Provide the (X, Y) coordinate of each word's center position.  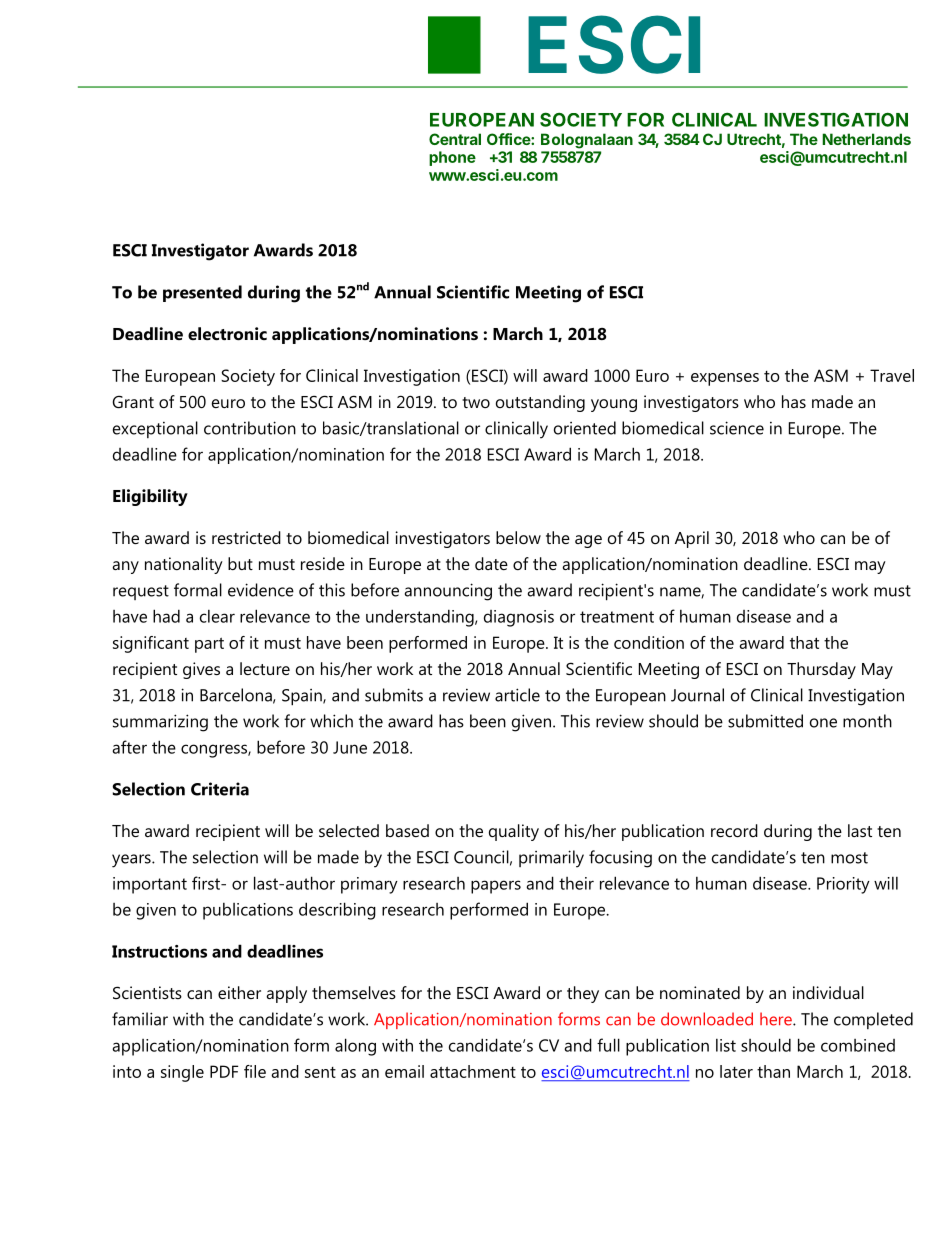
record (734, 830)
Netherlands (866, 139)
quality (514, 832)
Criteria (220, 789)
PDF (224, 1071)
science (737, 428)
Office (509, 139)
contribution (250, 428)
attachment (473, 1071)
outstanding (540, 403)
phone (452, 158)
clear (217, 616)
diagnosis (519, 618)
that (804, 642)
